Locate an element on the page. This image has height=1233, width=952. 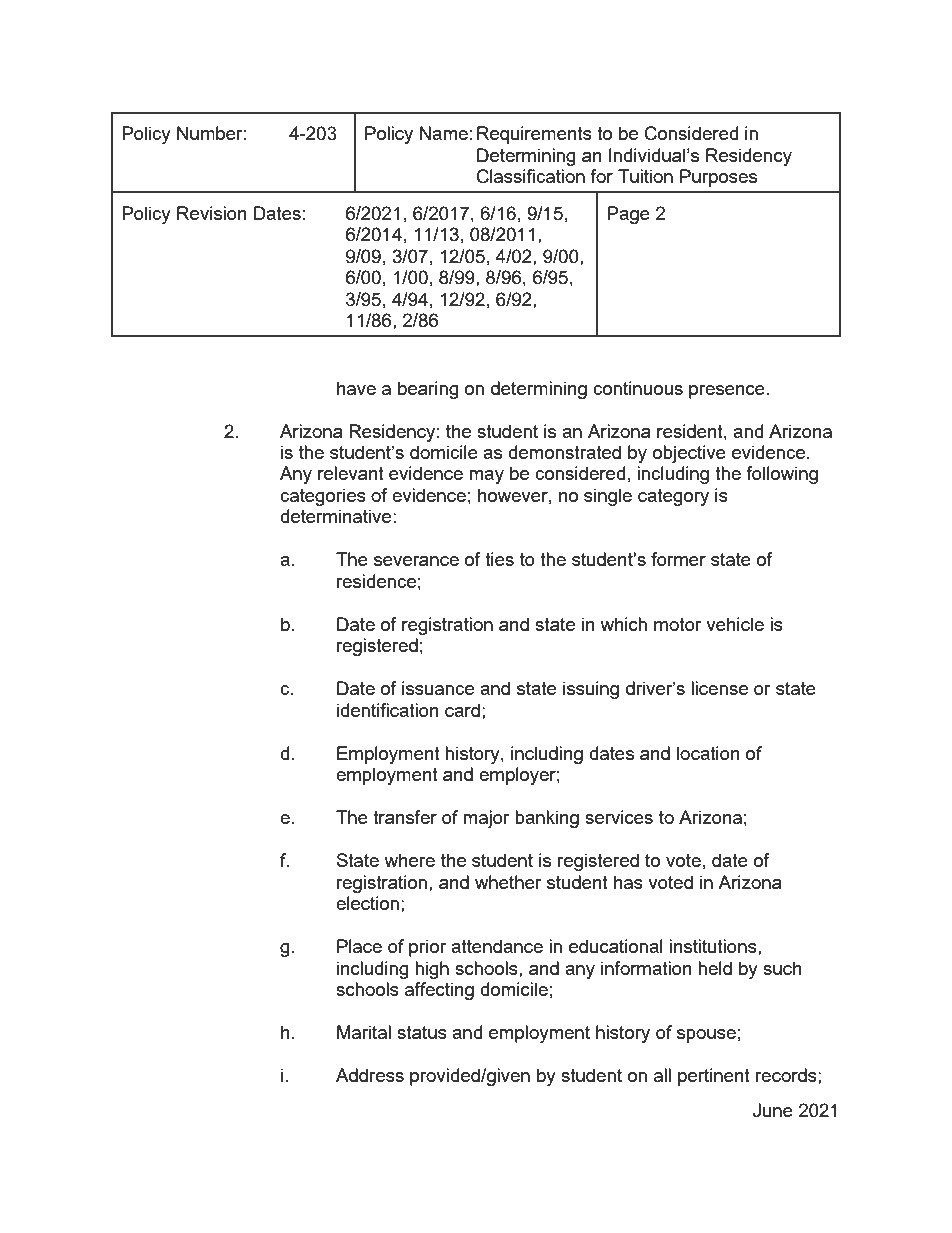
Purposes is located at coordinates (718, 178).
